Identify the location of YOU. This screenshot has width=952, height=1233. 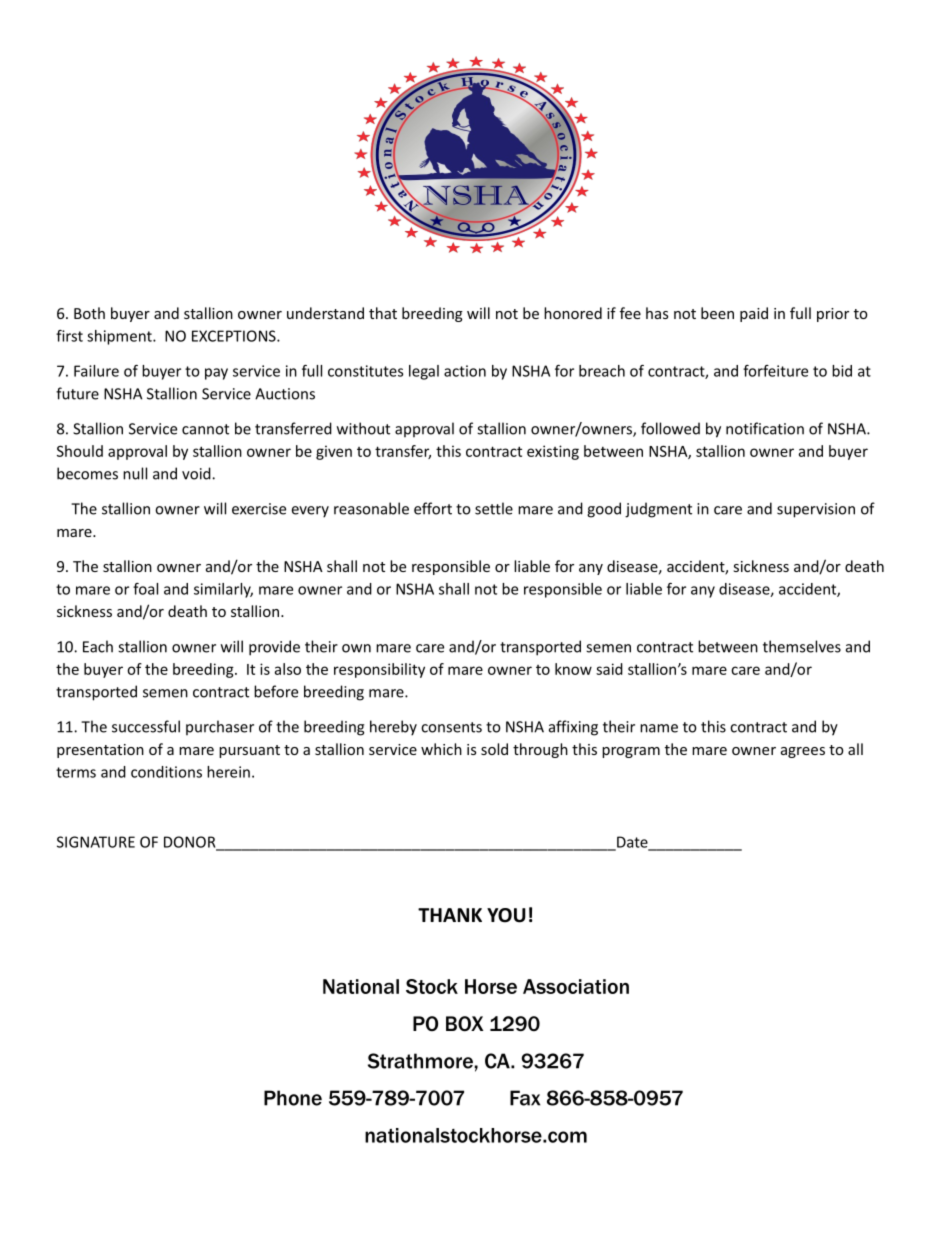
(506, 915).
